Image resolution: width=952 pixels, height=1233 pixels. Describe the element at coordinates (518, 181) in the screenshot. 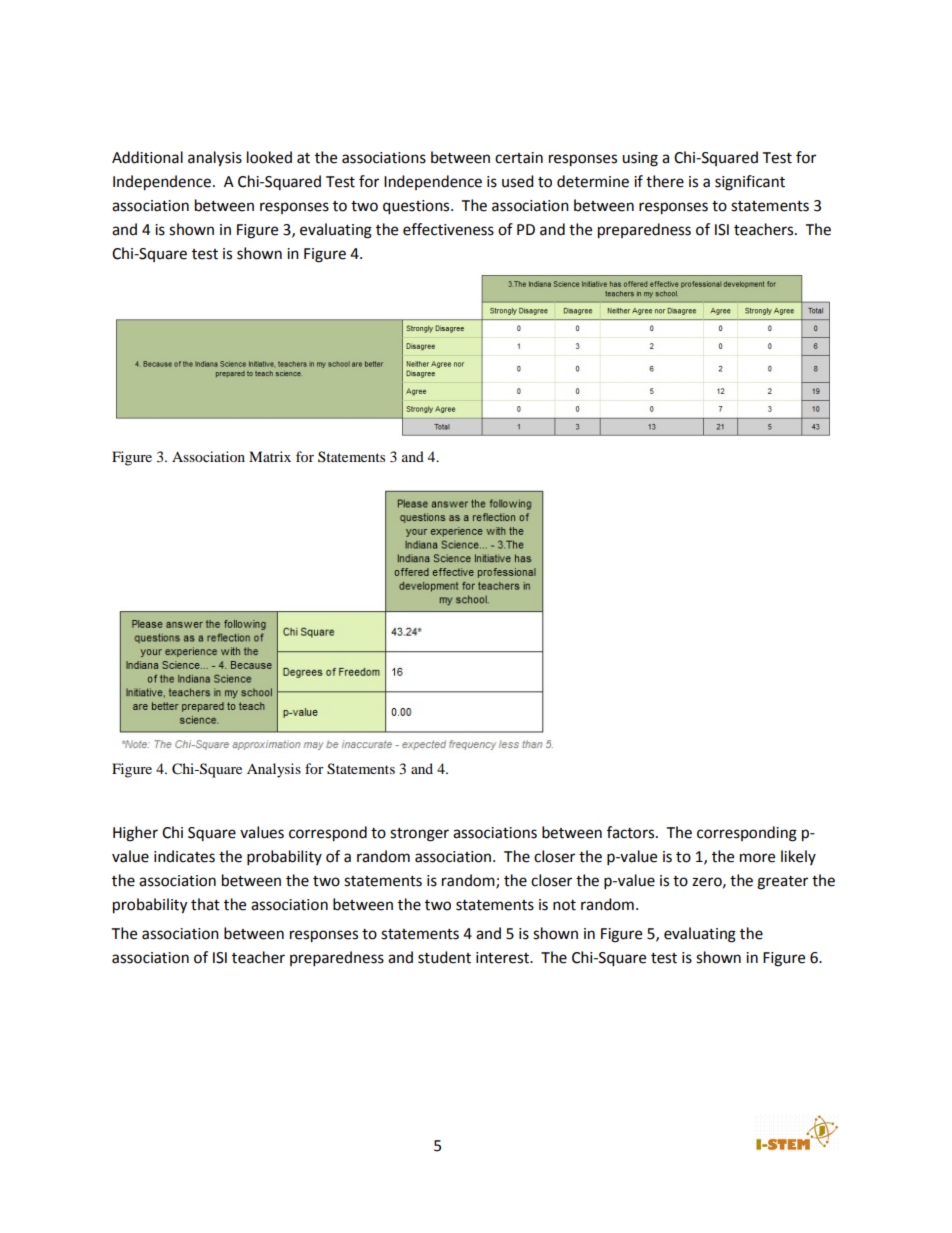

I see `used` at that location.
